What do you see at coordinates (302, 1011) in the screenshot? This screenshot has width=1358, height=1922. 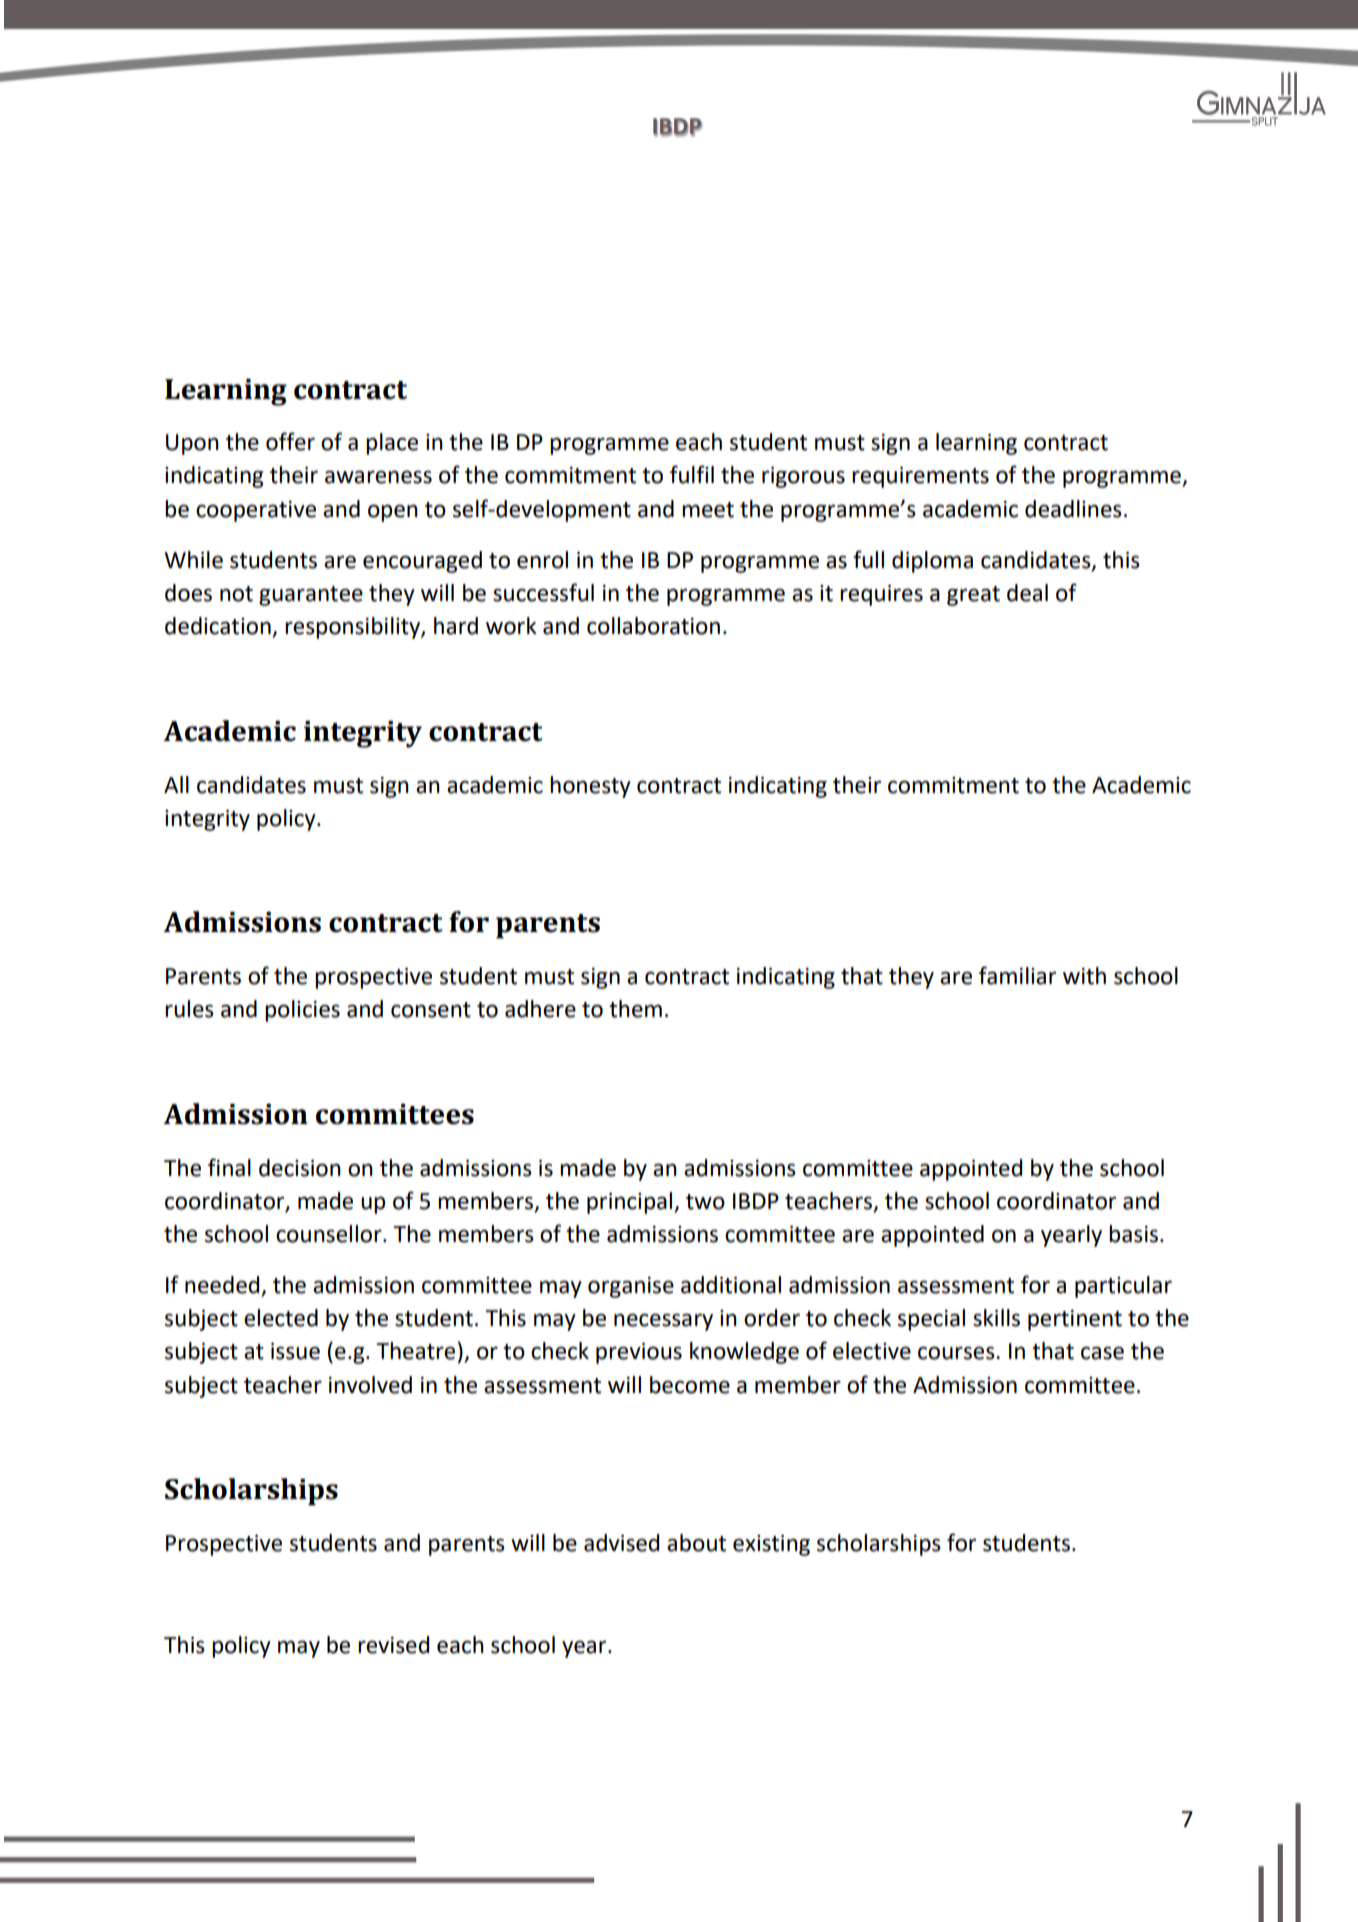 I see `policies` at bounding box center [302, 1011].
